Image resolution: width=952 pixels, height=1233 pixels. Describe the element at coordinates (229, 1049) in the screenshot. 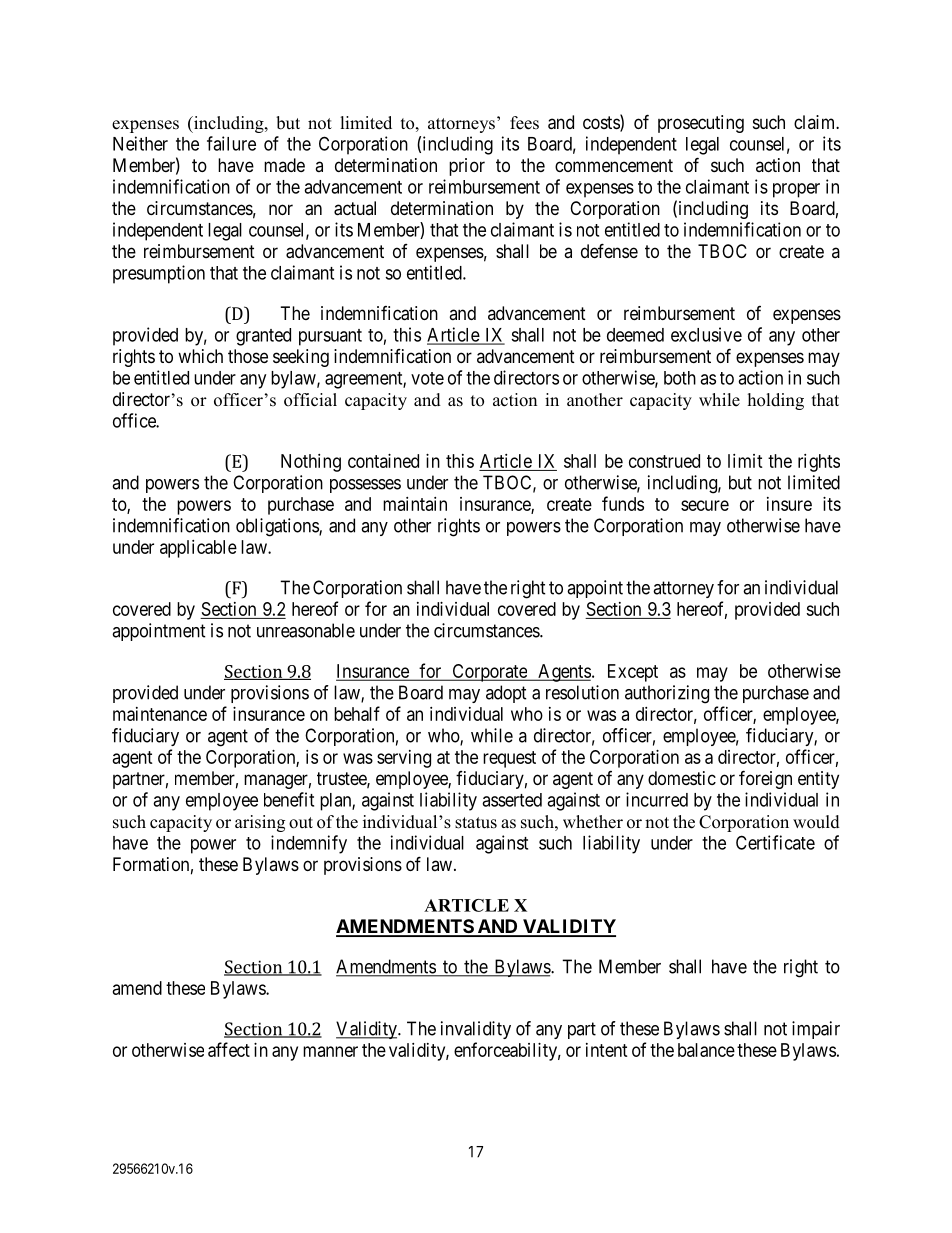

I see `affect` at that location.
